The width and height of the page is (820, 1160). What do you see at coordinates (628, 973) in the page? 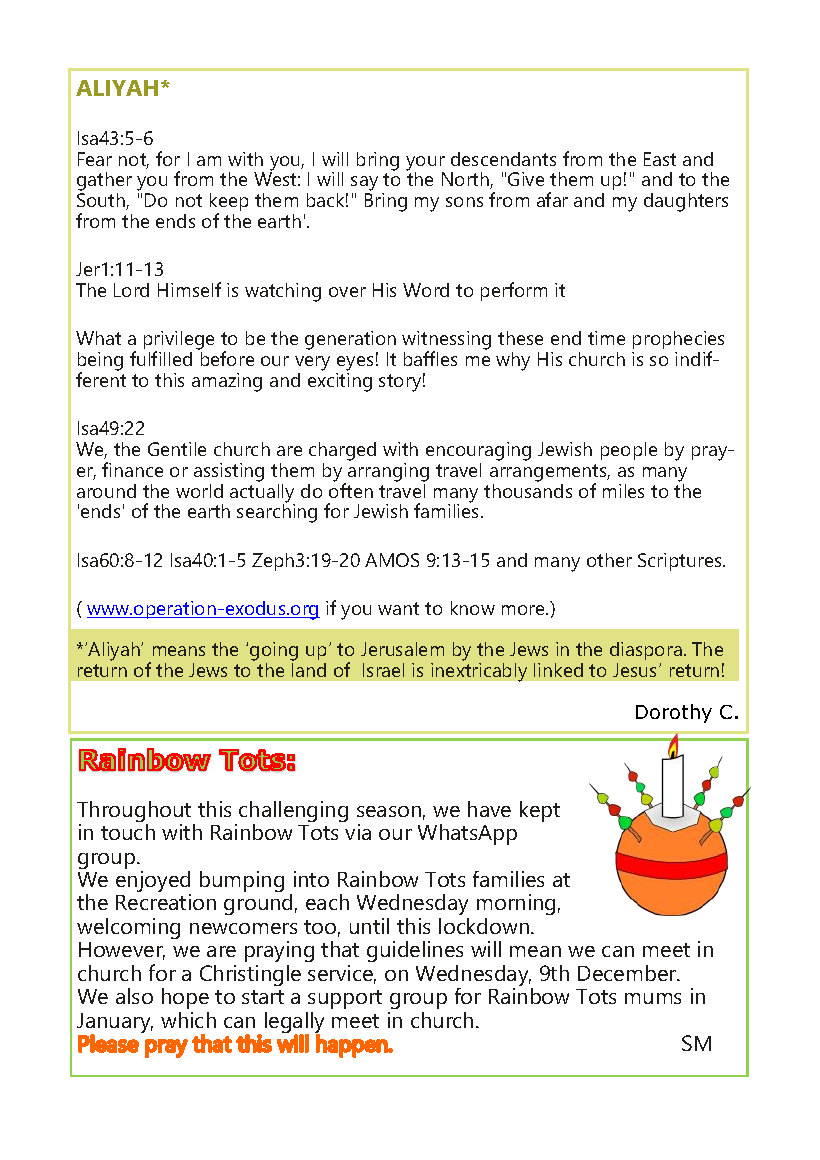
I see `December` at bounding box center [628, 973].
